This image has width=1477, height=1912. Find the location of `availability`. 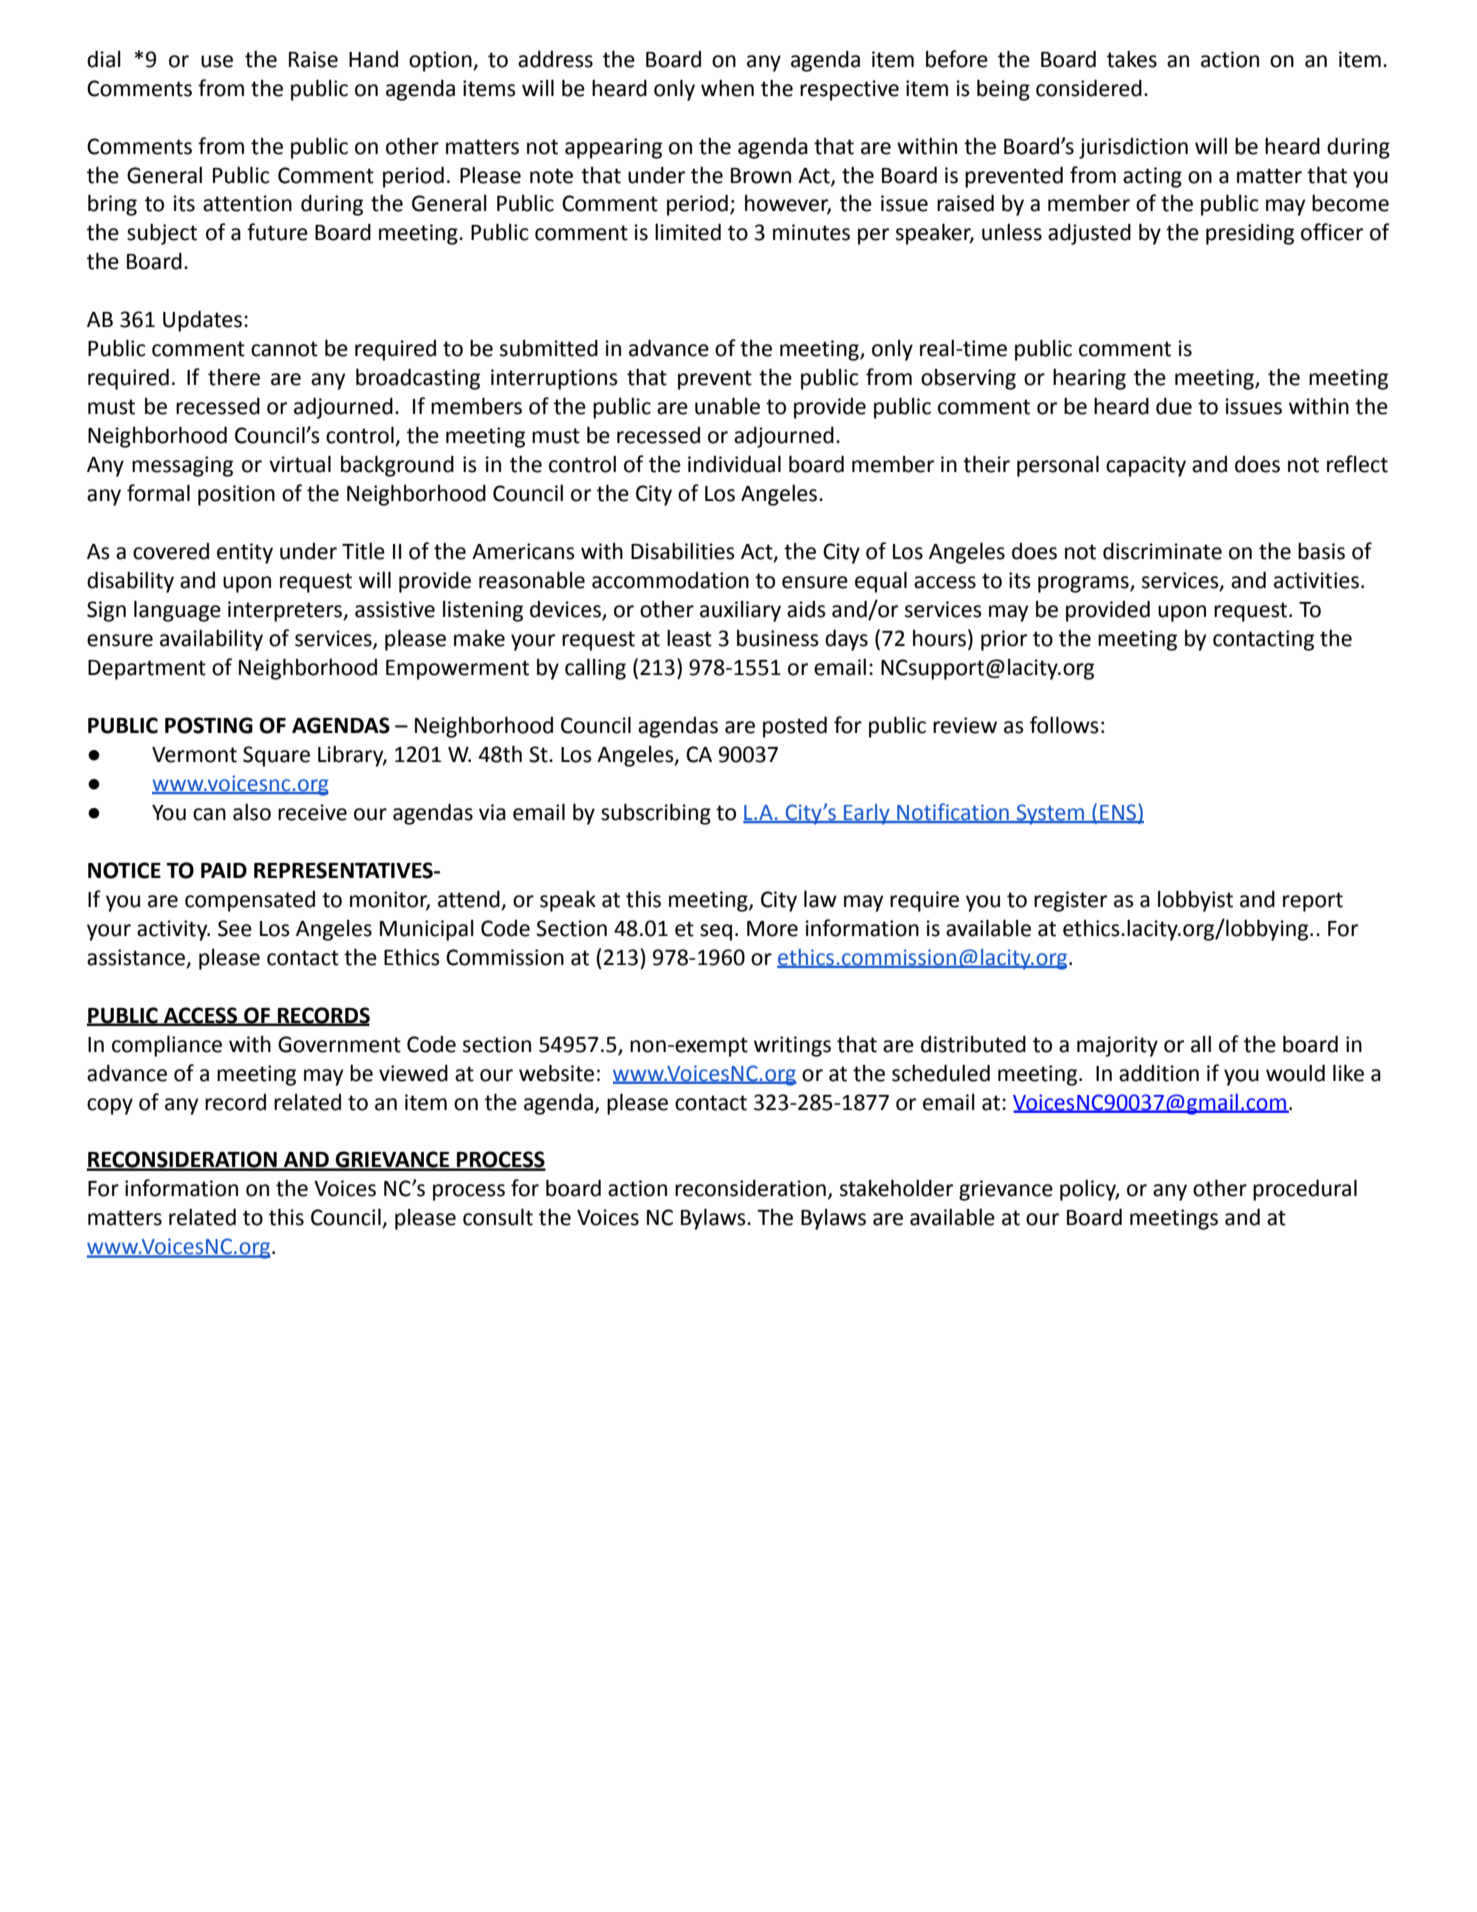

availability is located at coordinates (211, 640).
